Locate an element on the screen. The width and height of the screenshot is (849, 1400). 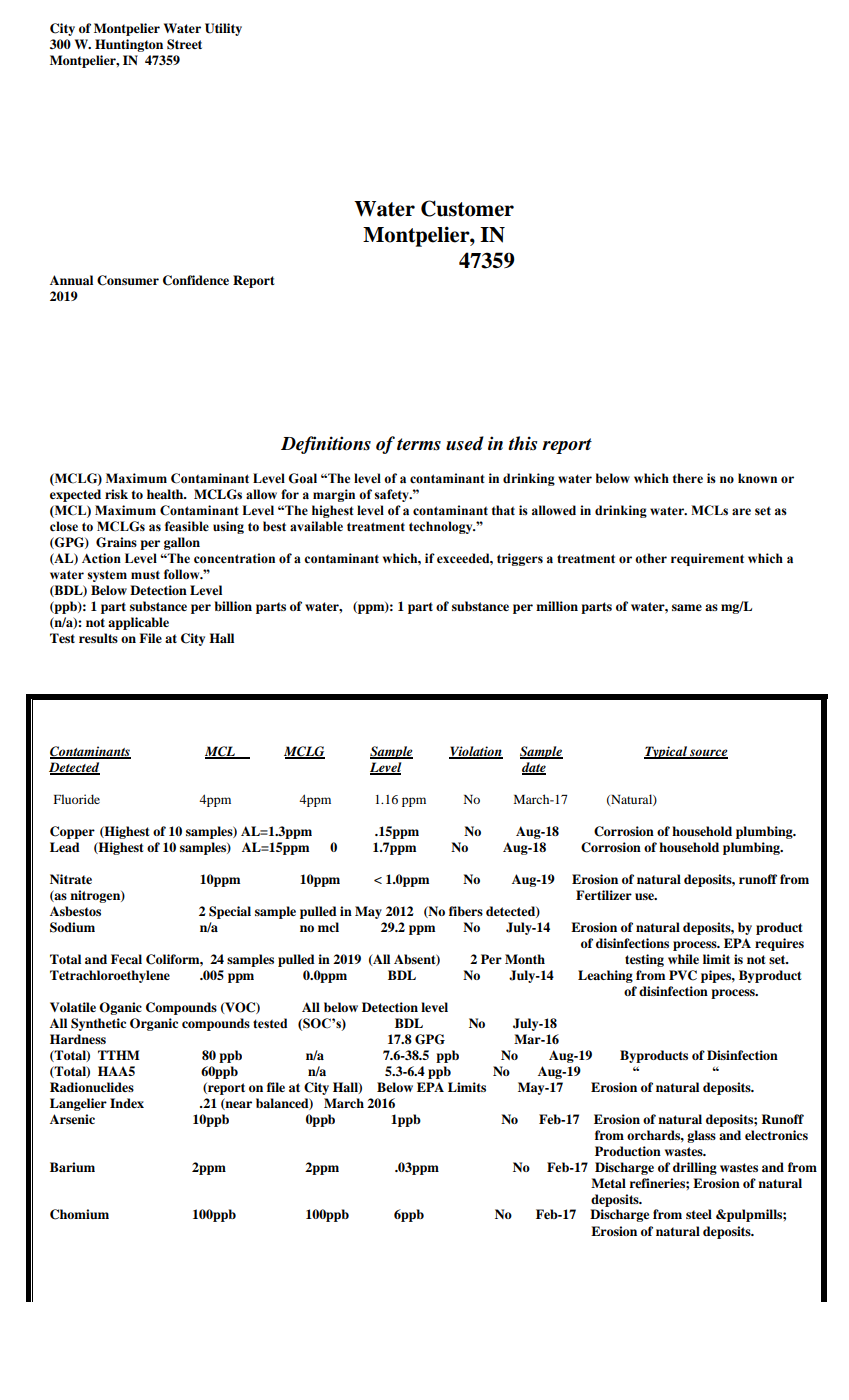
Metal is located at coordinates (608, 1183).
